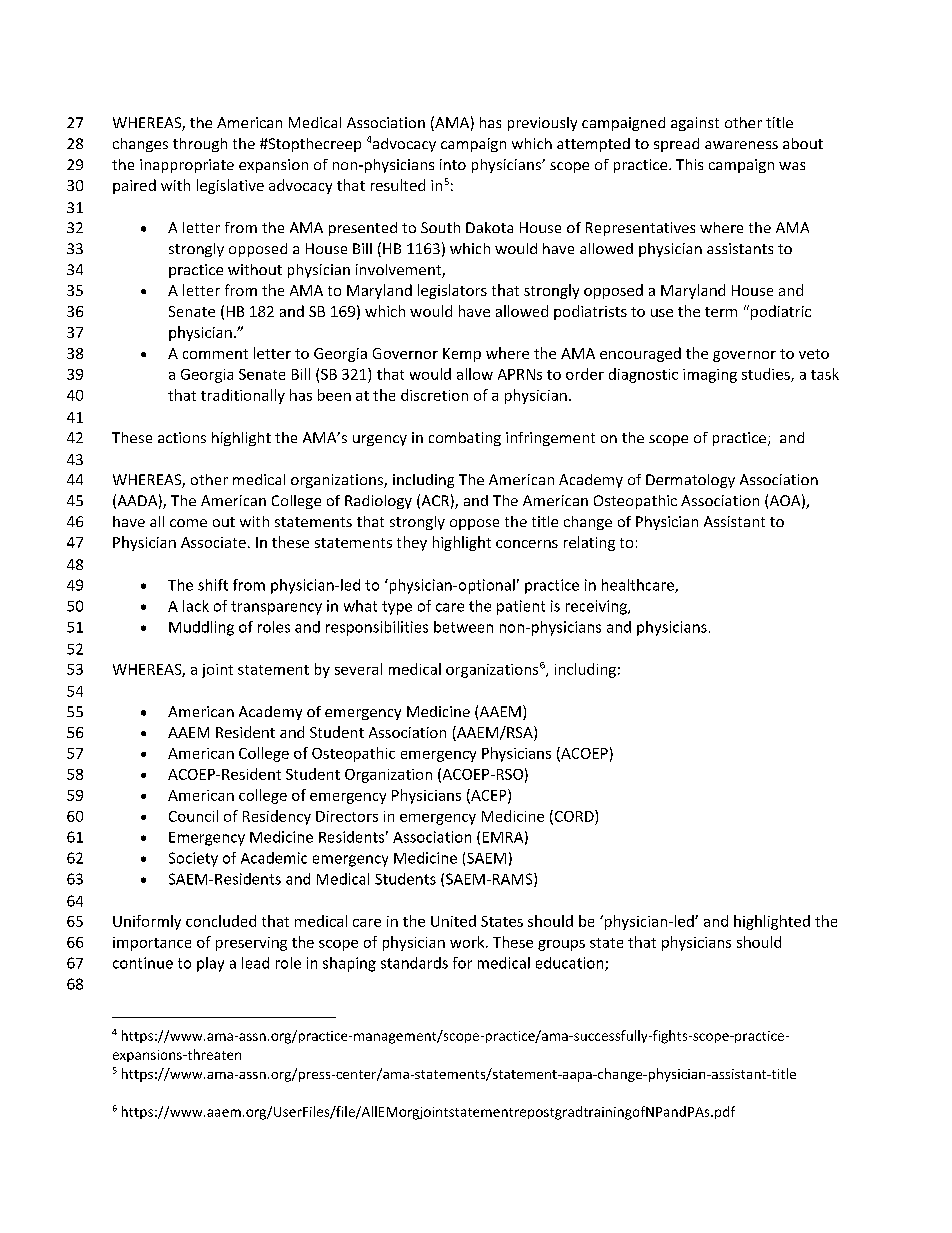  Describe the element at coordinates (213, 542) in the screenshot. I see `Associate` at that location.
